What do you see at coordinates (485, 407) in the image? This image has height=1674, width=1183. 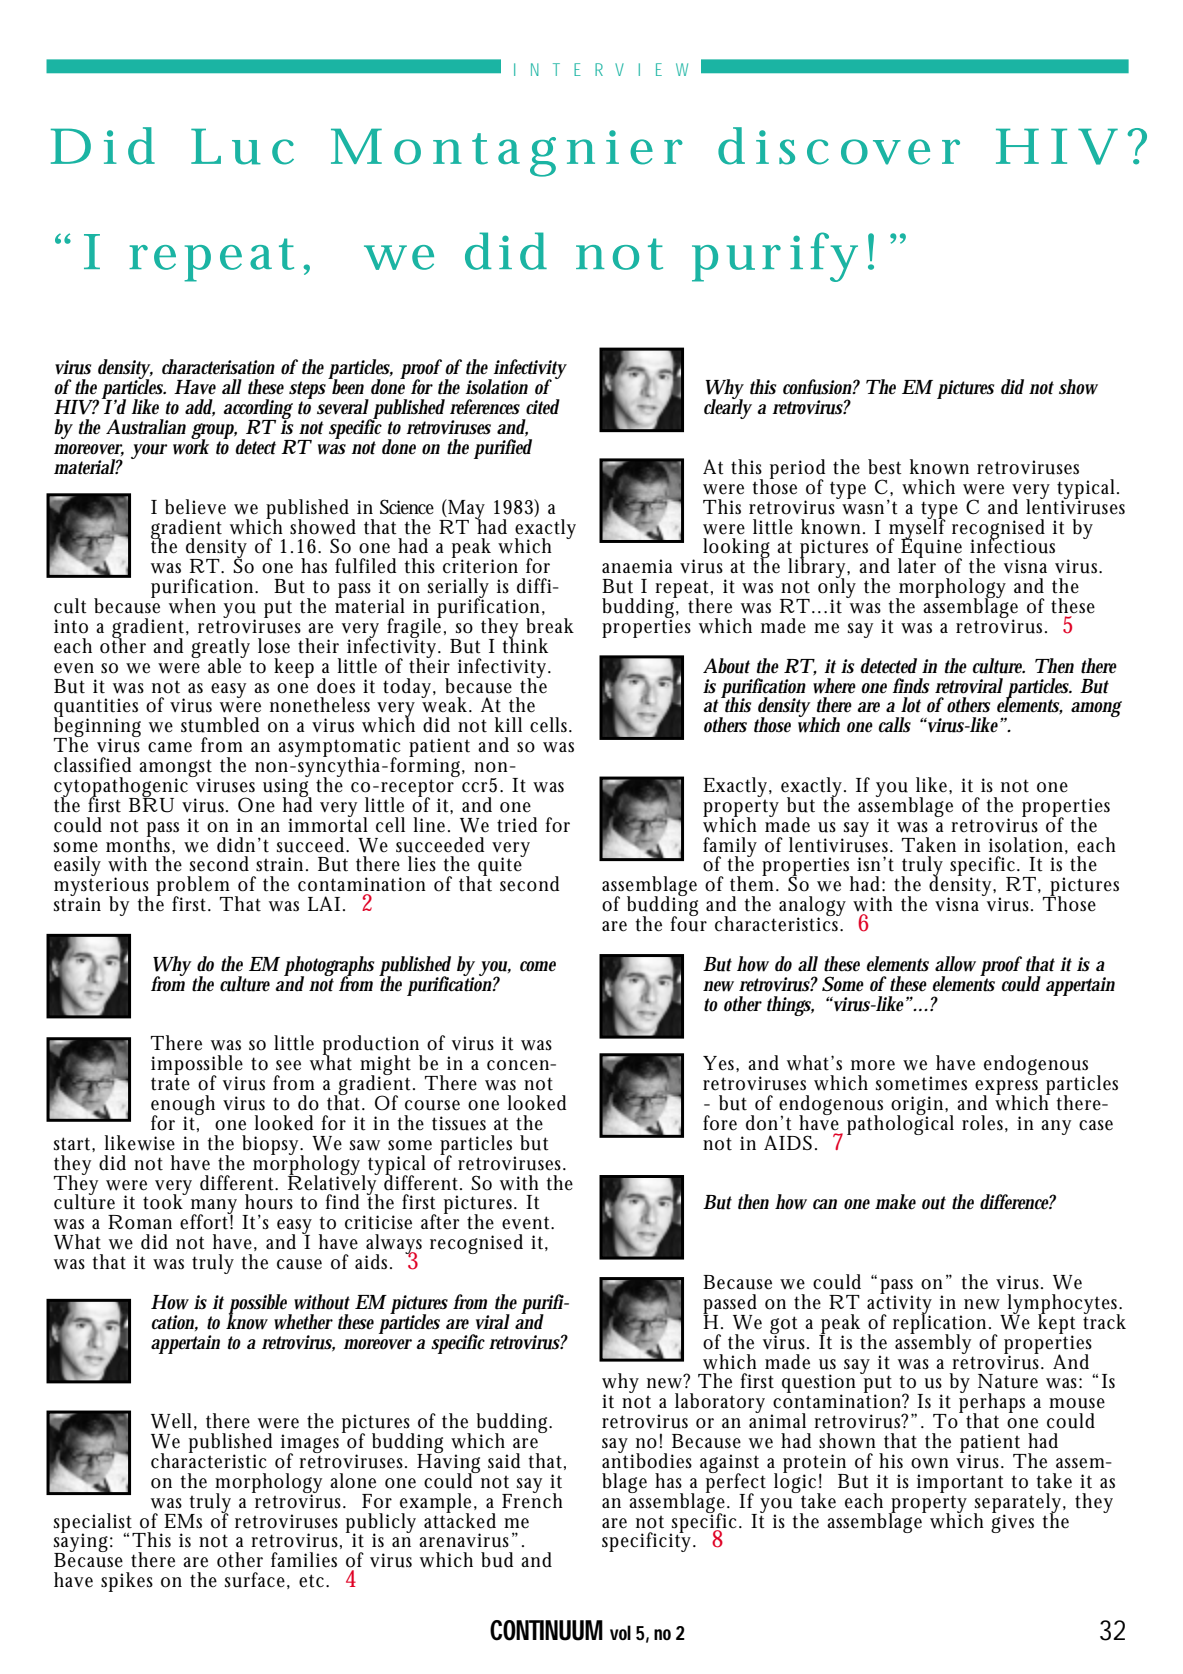 I see `references` at bounding box center [485, 407].
